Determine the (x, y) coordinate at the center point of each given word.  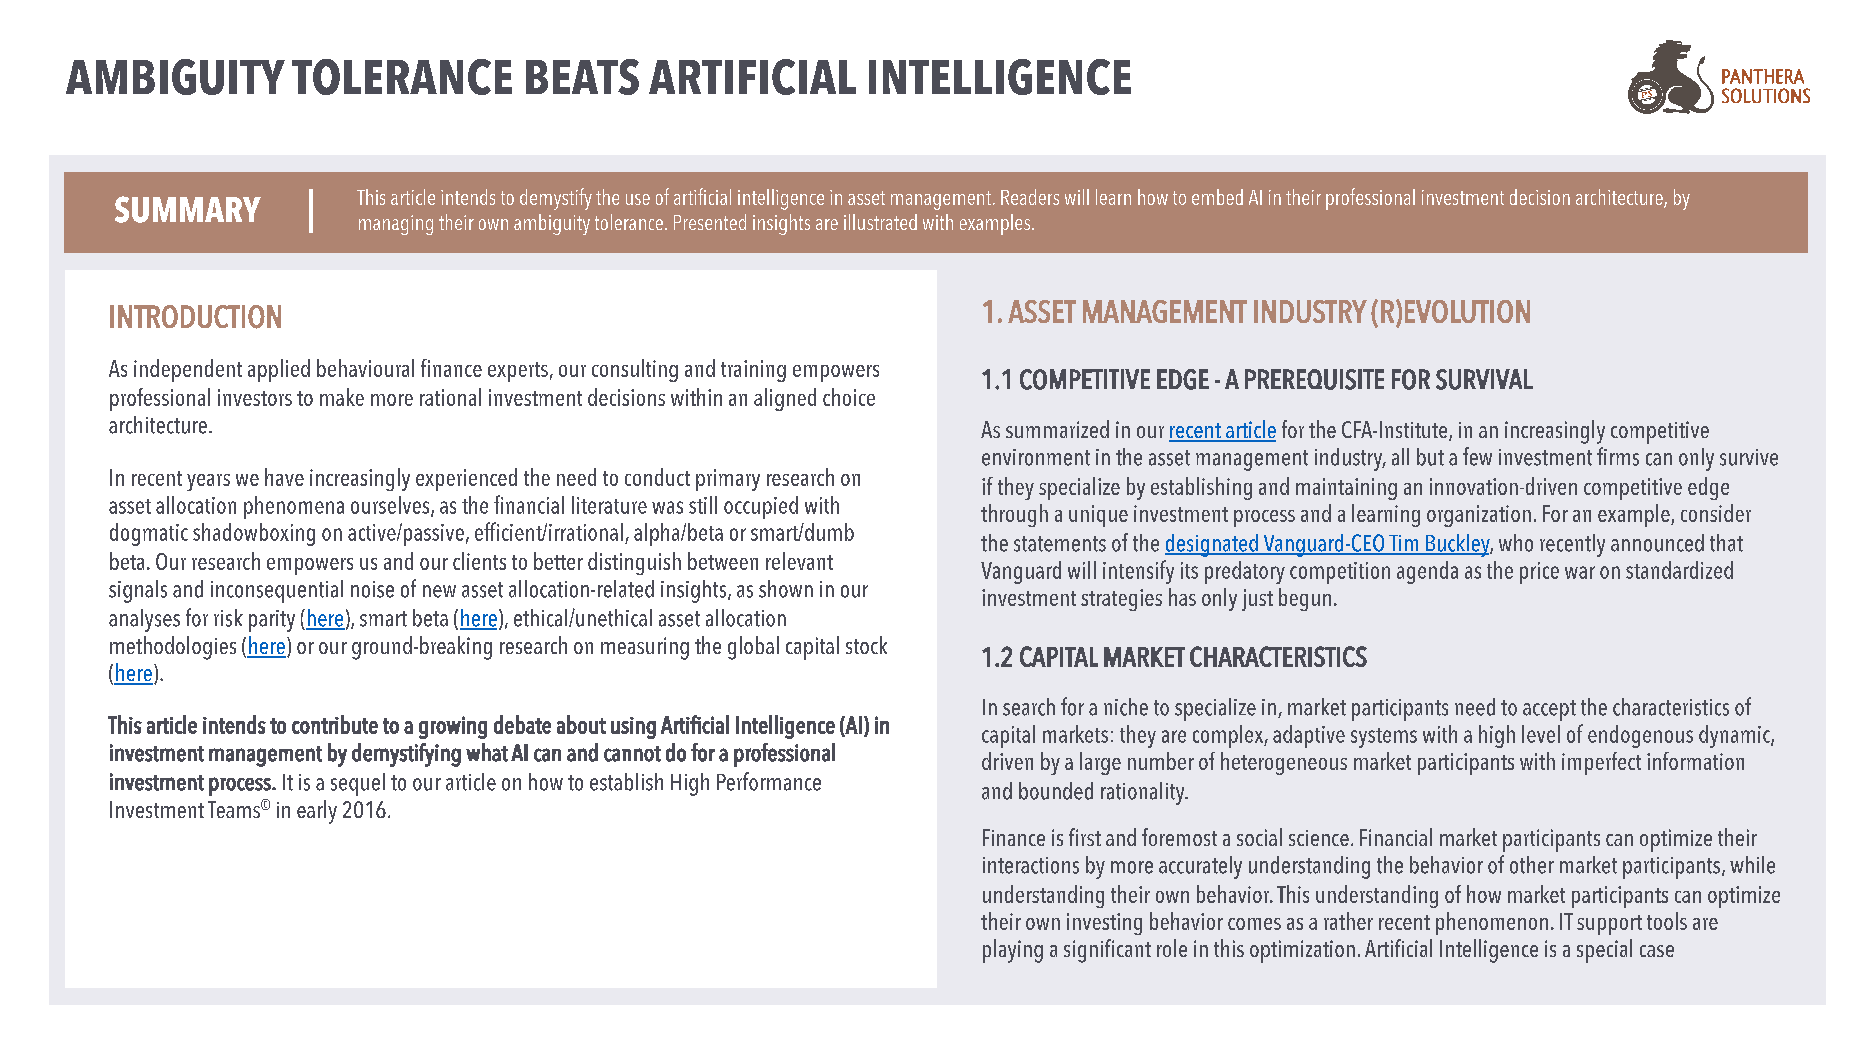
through (1014, 515)
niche (1126, 707)
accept (1549, 710)
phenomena (294, 507)
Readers (1030, 197)
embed (1217, 197)
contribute (335, 724)
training (753, 371)
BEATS (582, 77)
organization (1479, 516)
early (317, 812)
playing (1013, 951)
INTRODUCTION (195, 317)
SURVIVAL (1484, 379)
